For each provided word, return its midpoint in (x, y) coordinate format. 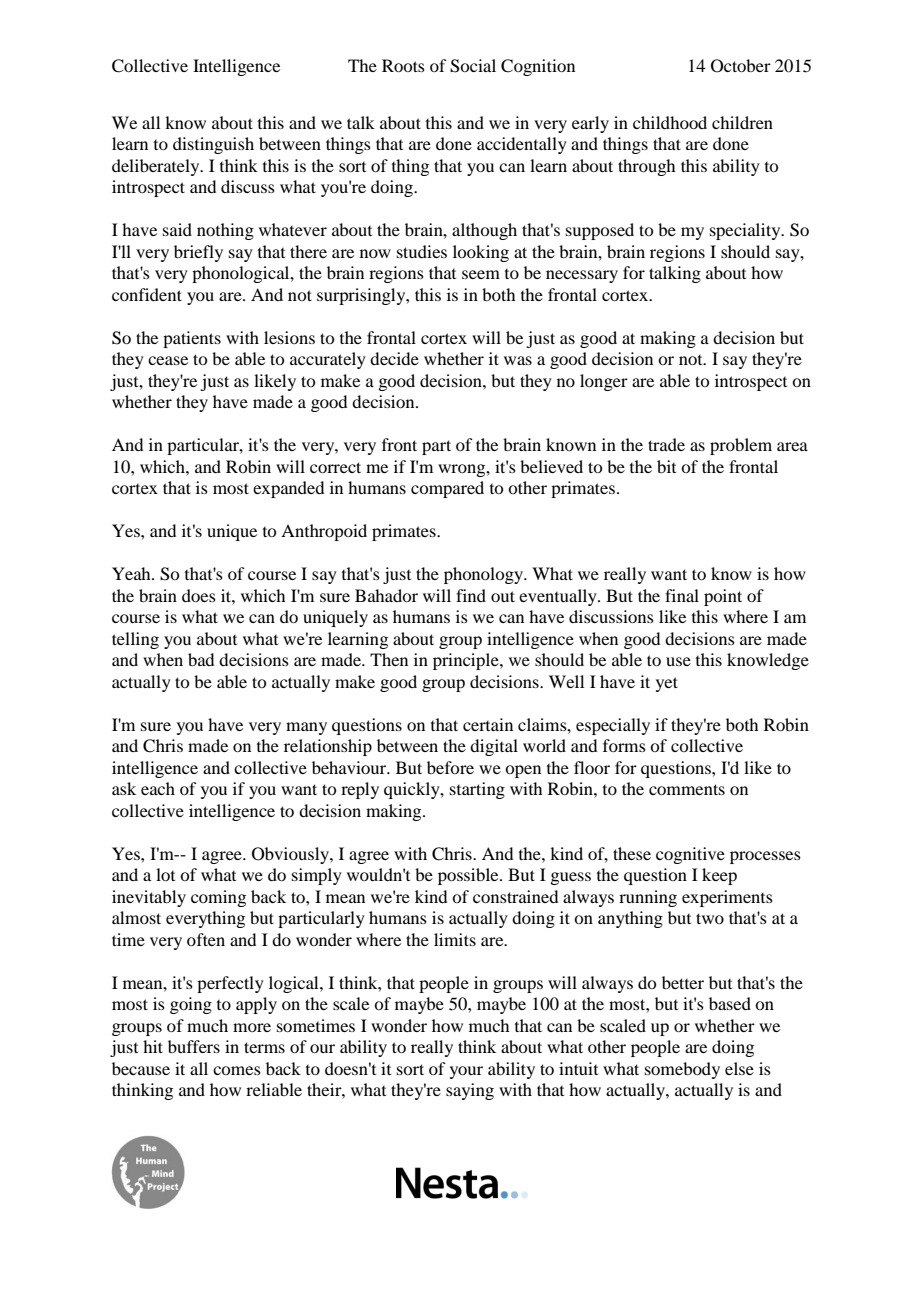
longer (604, 382)
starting (477, 790)
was (518, 360)
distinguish (213, 145)
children (742, 122)
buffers (194, 1046)
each (158, 788)
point (723, 597)
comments (687, 789)
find (471, 595)
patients (192, 339)
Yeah (132, 573)
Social (473, 66)
